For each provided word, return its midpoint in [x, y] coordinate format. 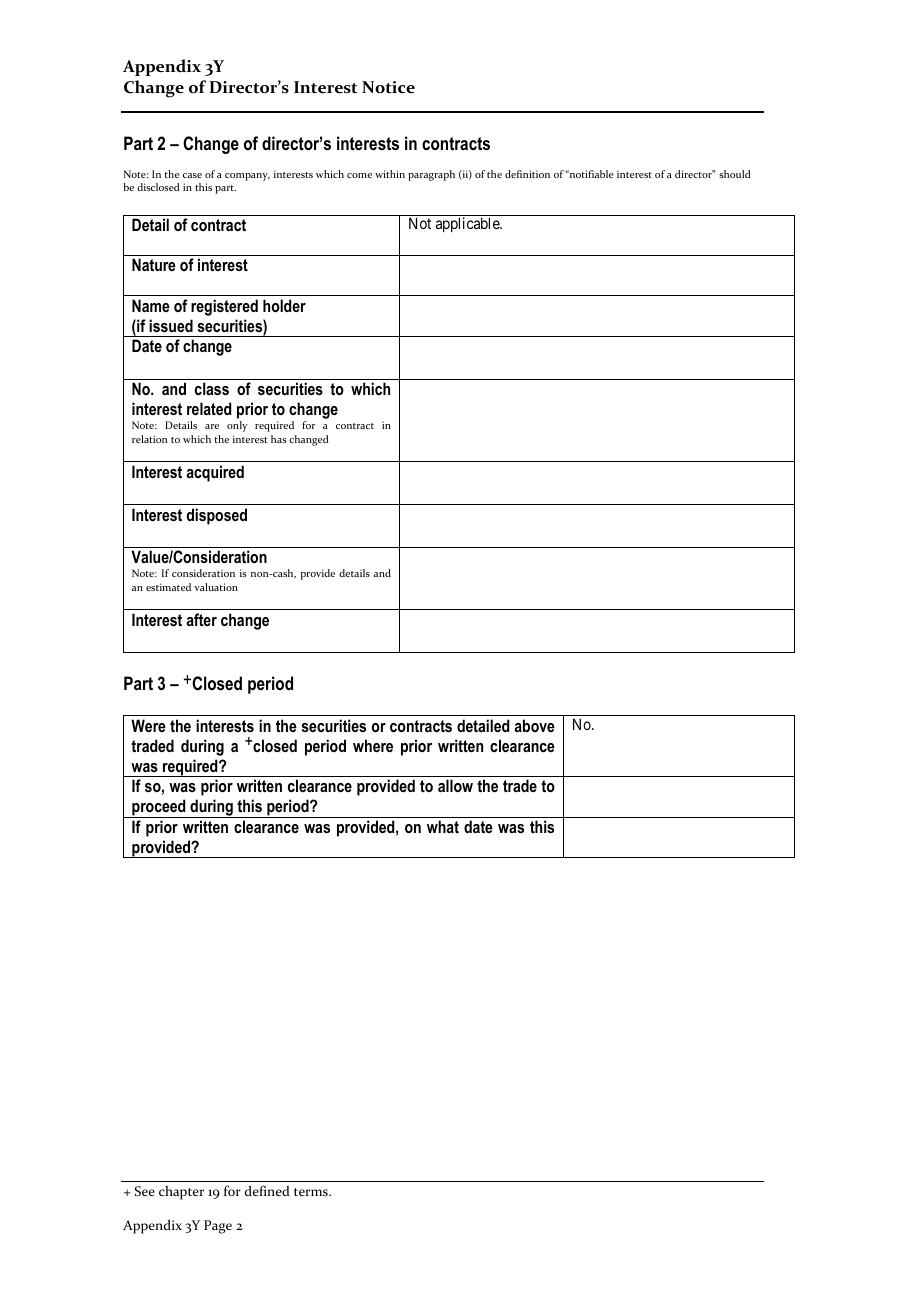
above [534, 725]
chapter [181, 1193]
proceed [159, 808]
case [192, 175]
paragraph [431, 175]
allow [455, 785]
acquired [215, 473]
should [735, 174]
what [443, 826]
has [279, 439]
